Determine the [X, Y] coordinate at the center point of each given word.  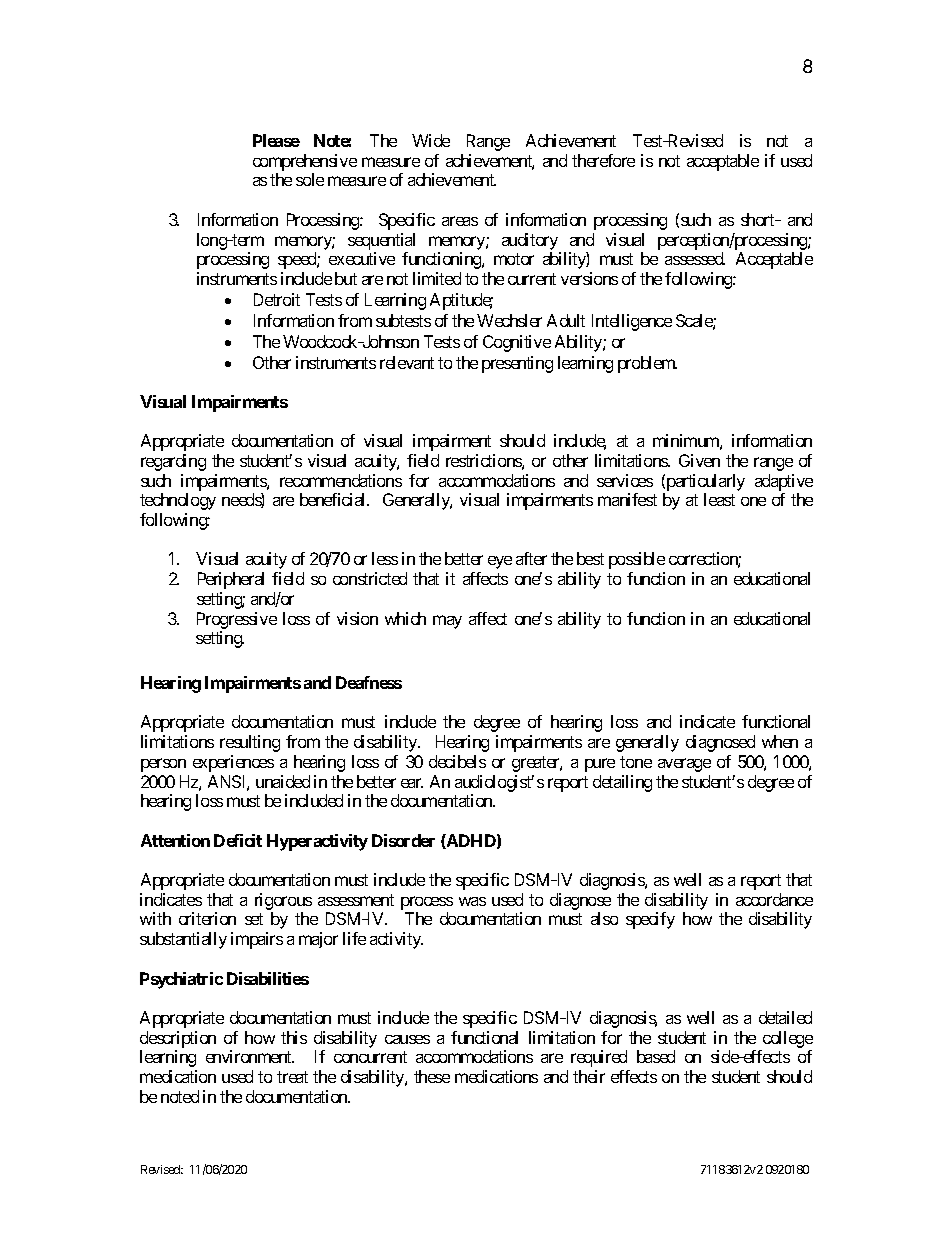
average [684, 765]
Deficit [238, 840]
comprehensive [305, 164]
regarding [173, 462]
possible [637, 560]
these [432, 1076]
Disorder [403, 840]
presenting [517, 364]
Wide [431, 140]
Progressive [237, 620]
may [447, 622]
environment [250, 1056]
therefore [603, 160]
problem [647, 364]
